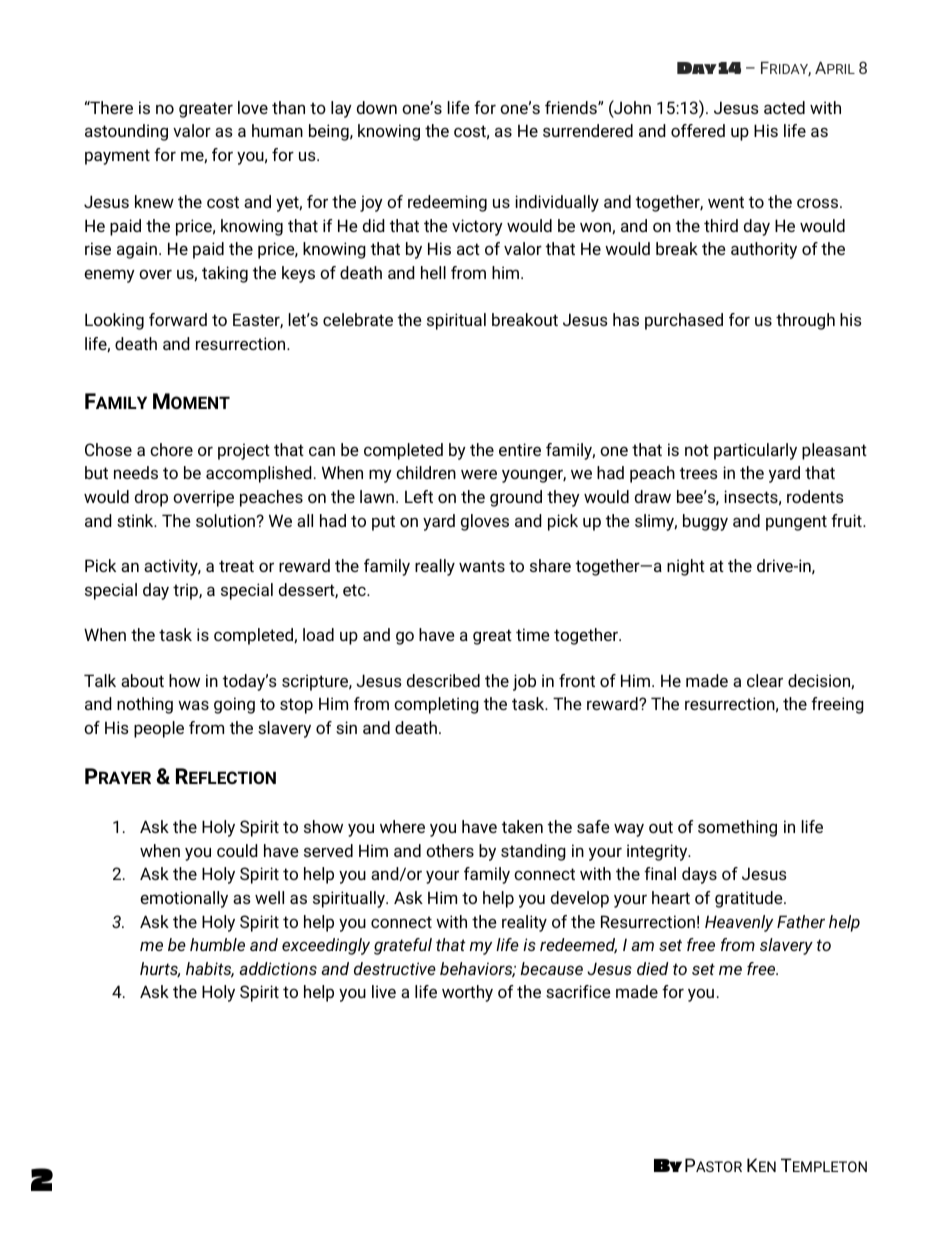 The height and width of the screenshot is (1233, 952). I want to click on acted, so click(784, 107).
